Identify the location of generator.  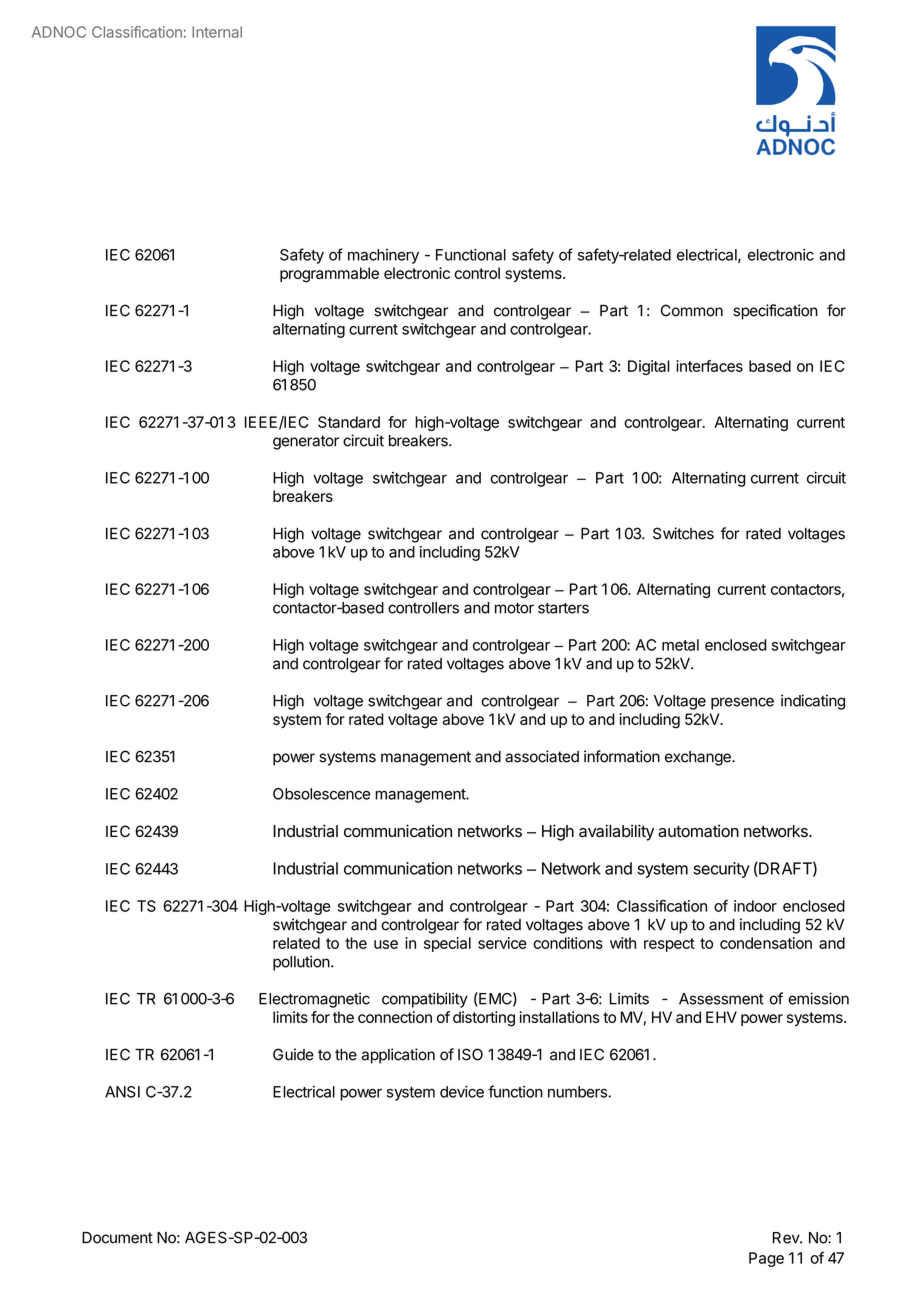
(306, 442).
